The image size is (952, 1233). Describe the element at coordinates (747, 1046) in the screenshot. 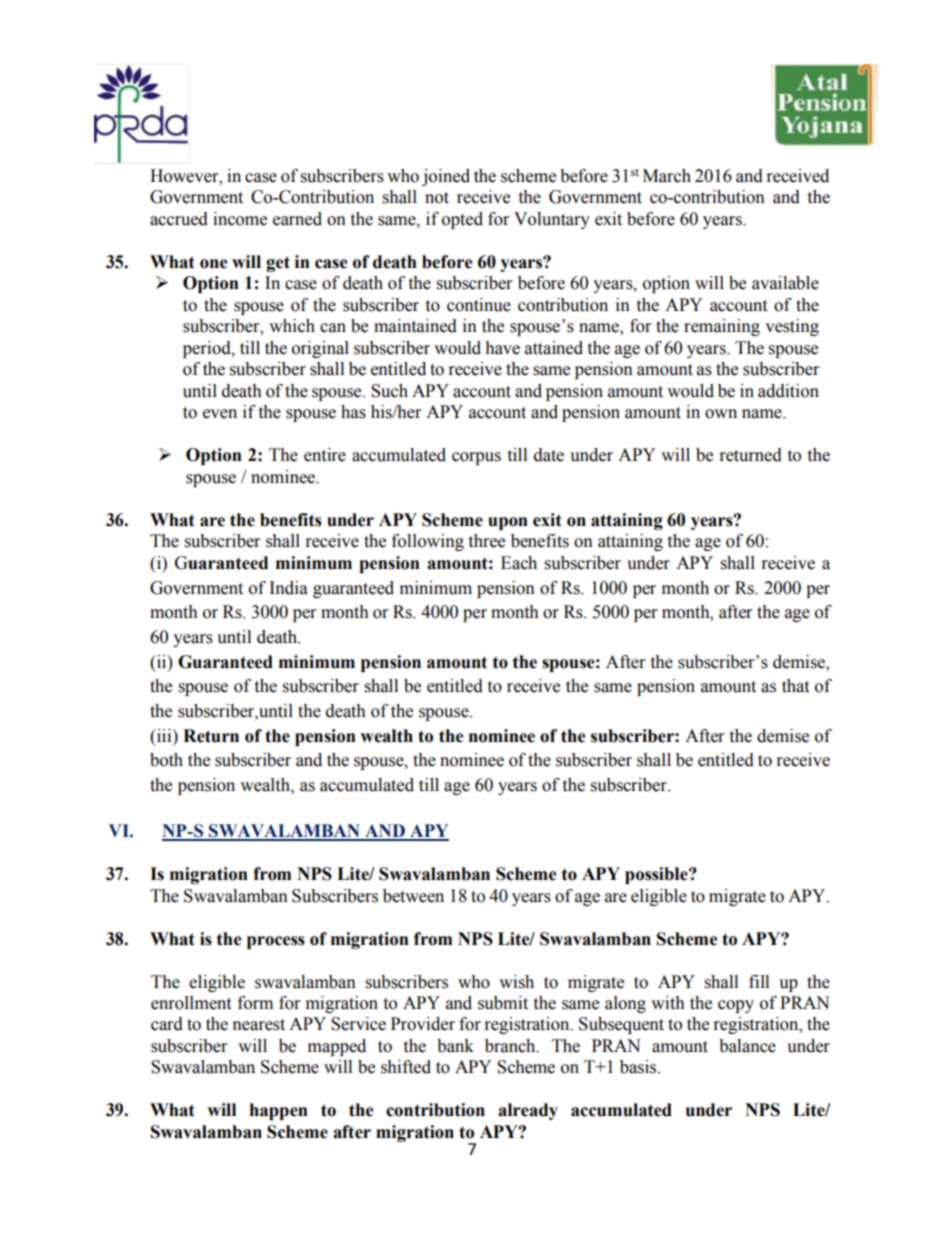

I see `balance` at that location.
